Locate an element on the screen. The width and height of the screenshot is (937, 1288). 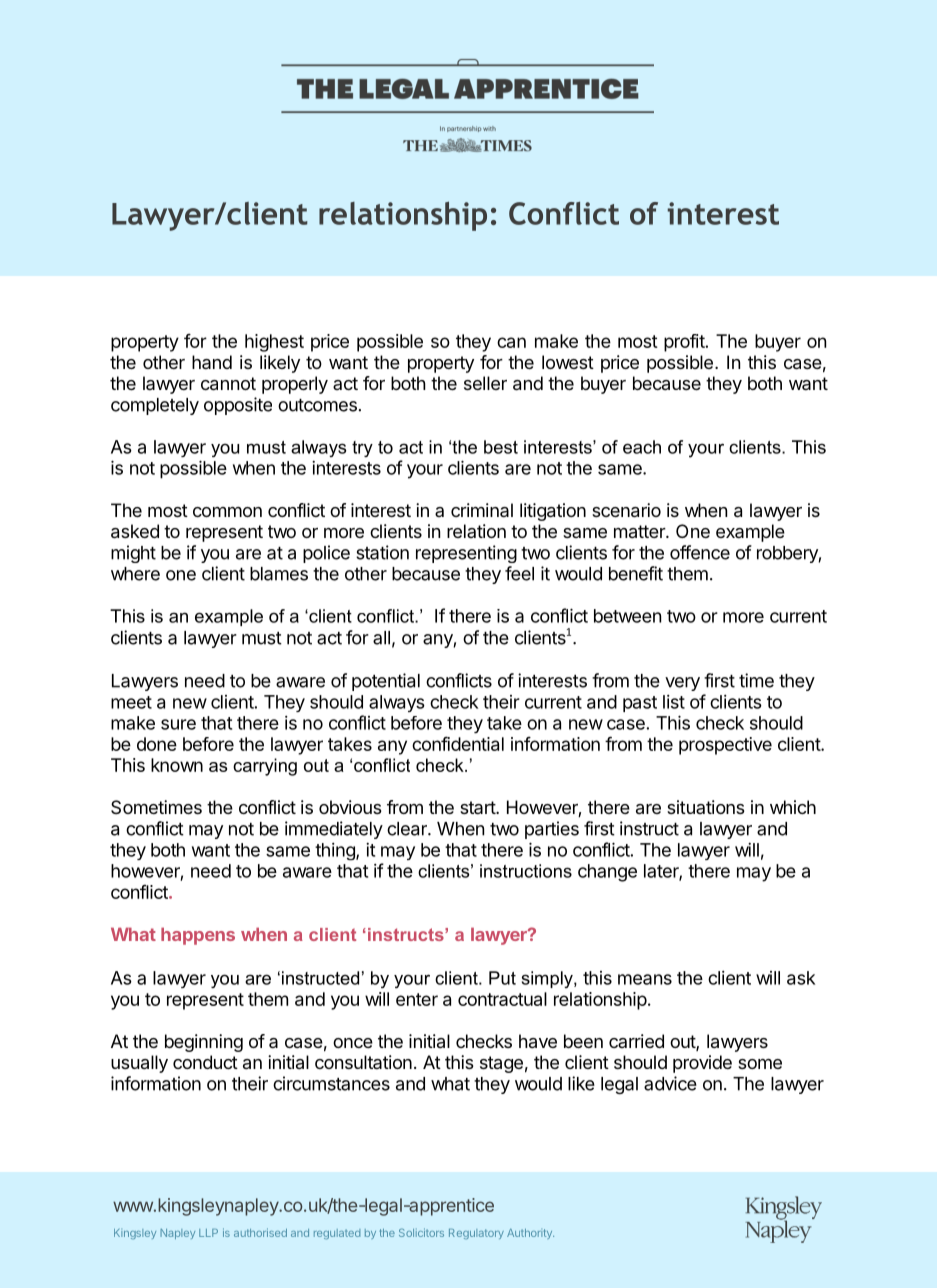
beginning is located at coordinates (204, 1043).
